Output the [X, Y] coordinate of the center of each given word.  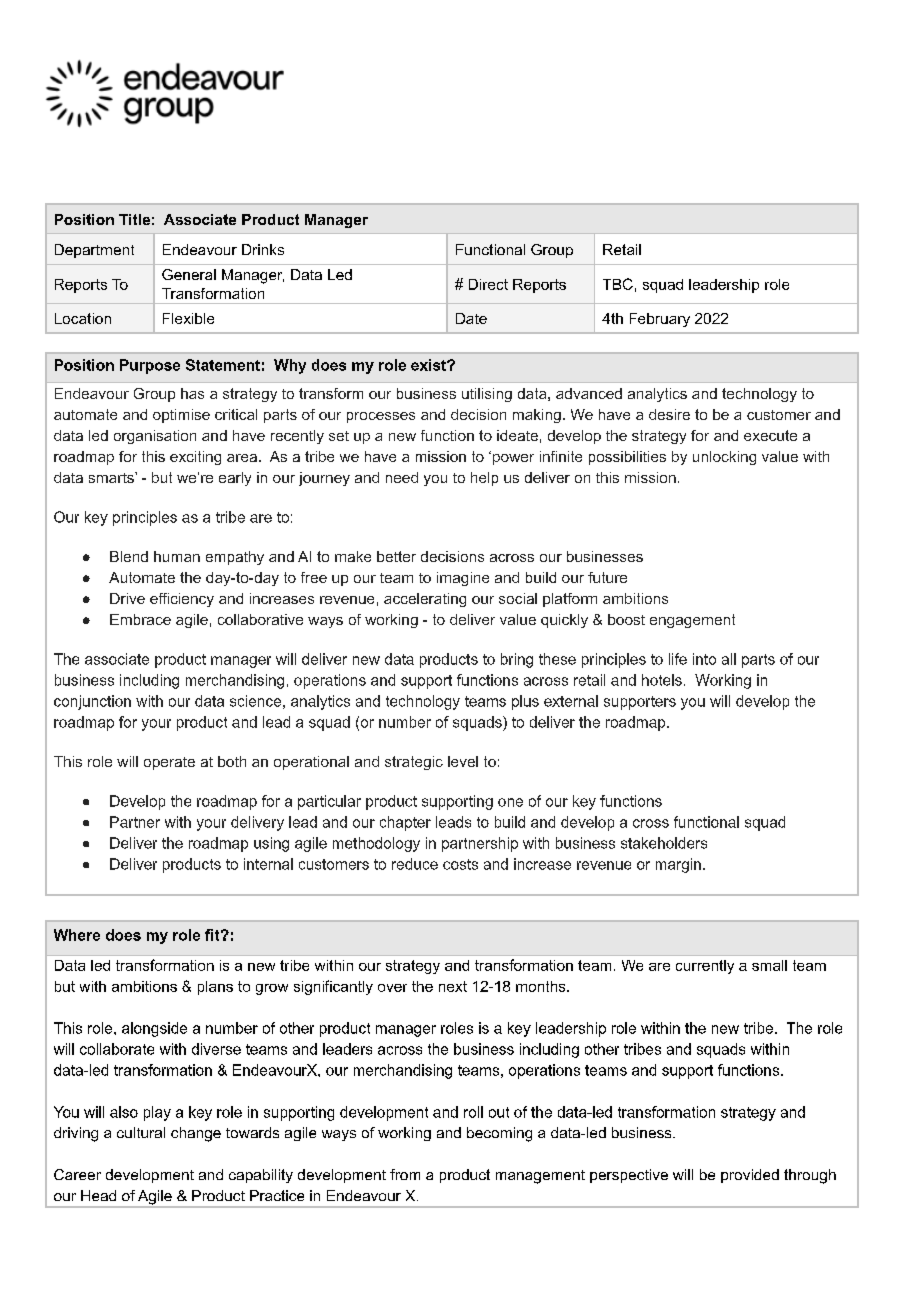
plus [525, 702]
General [189, 274]
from [405, 1174]
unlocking [724, 458]
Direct [488, 284]
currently [705, 967]
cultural [141, 1132]
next [453, 986]
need [402, 477]
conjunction [92, 702]
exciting [195, 458]
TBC [618, 284]
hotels [662, 680]
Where [77, 935]
